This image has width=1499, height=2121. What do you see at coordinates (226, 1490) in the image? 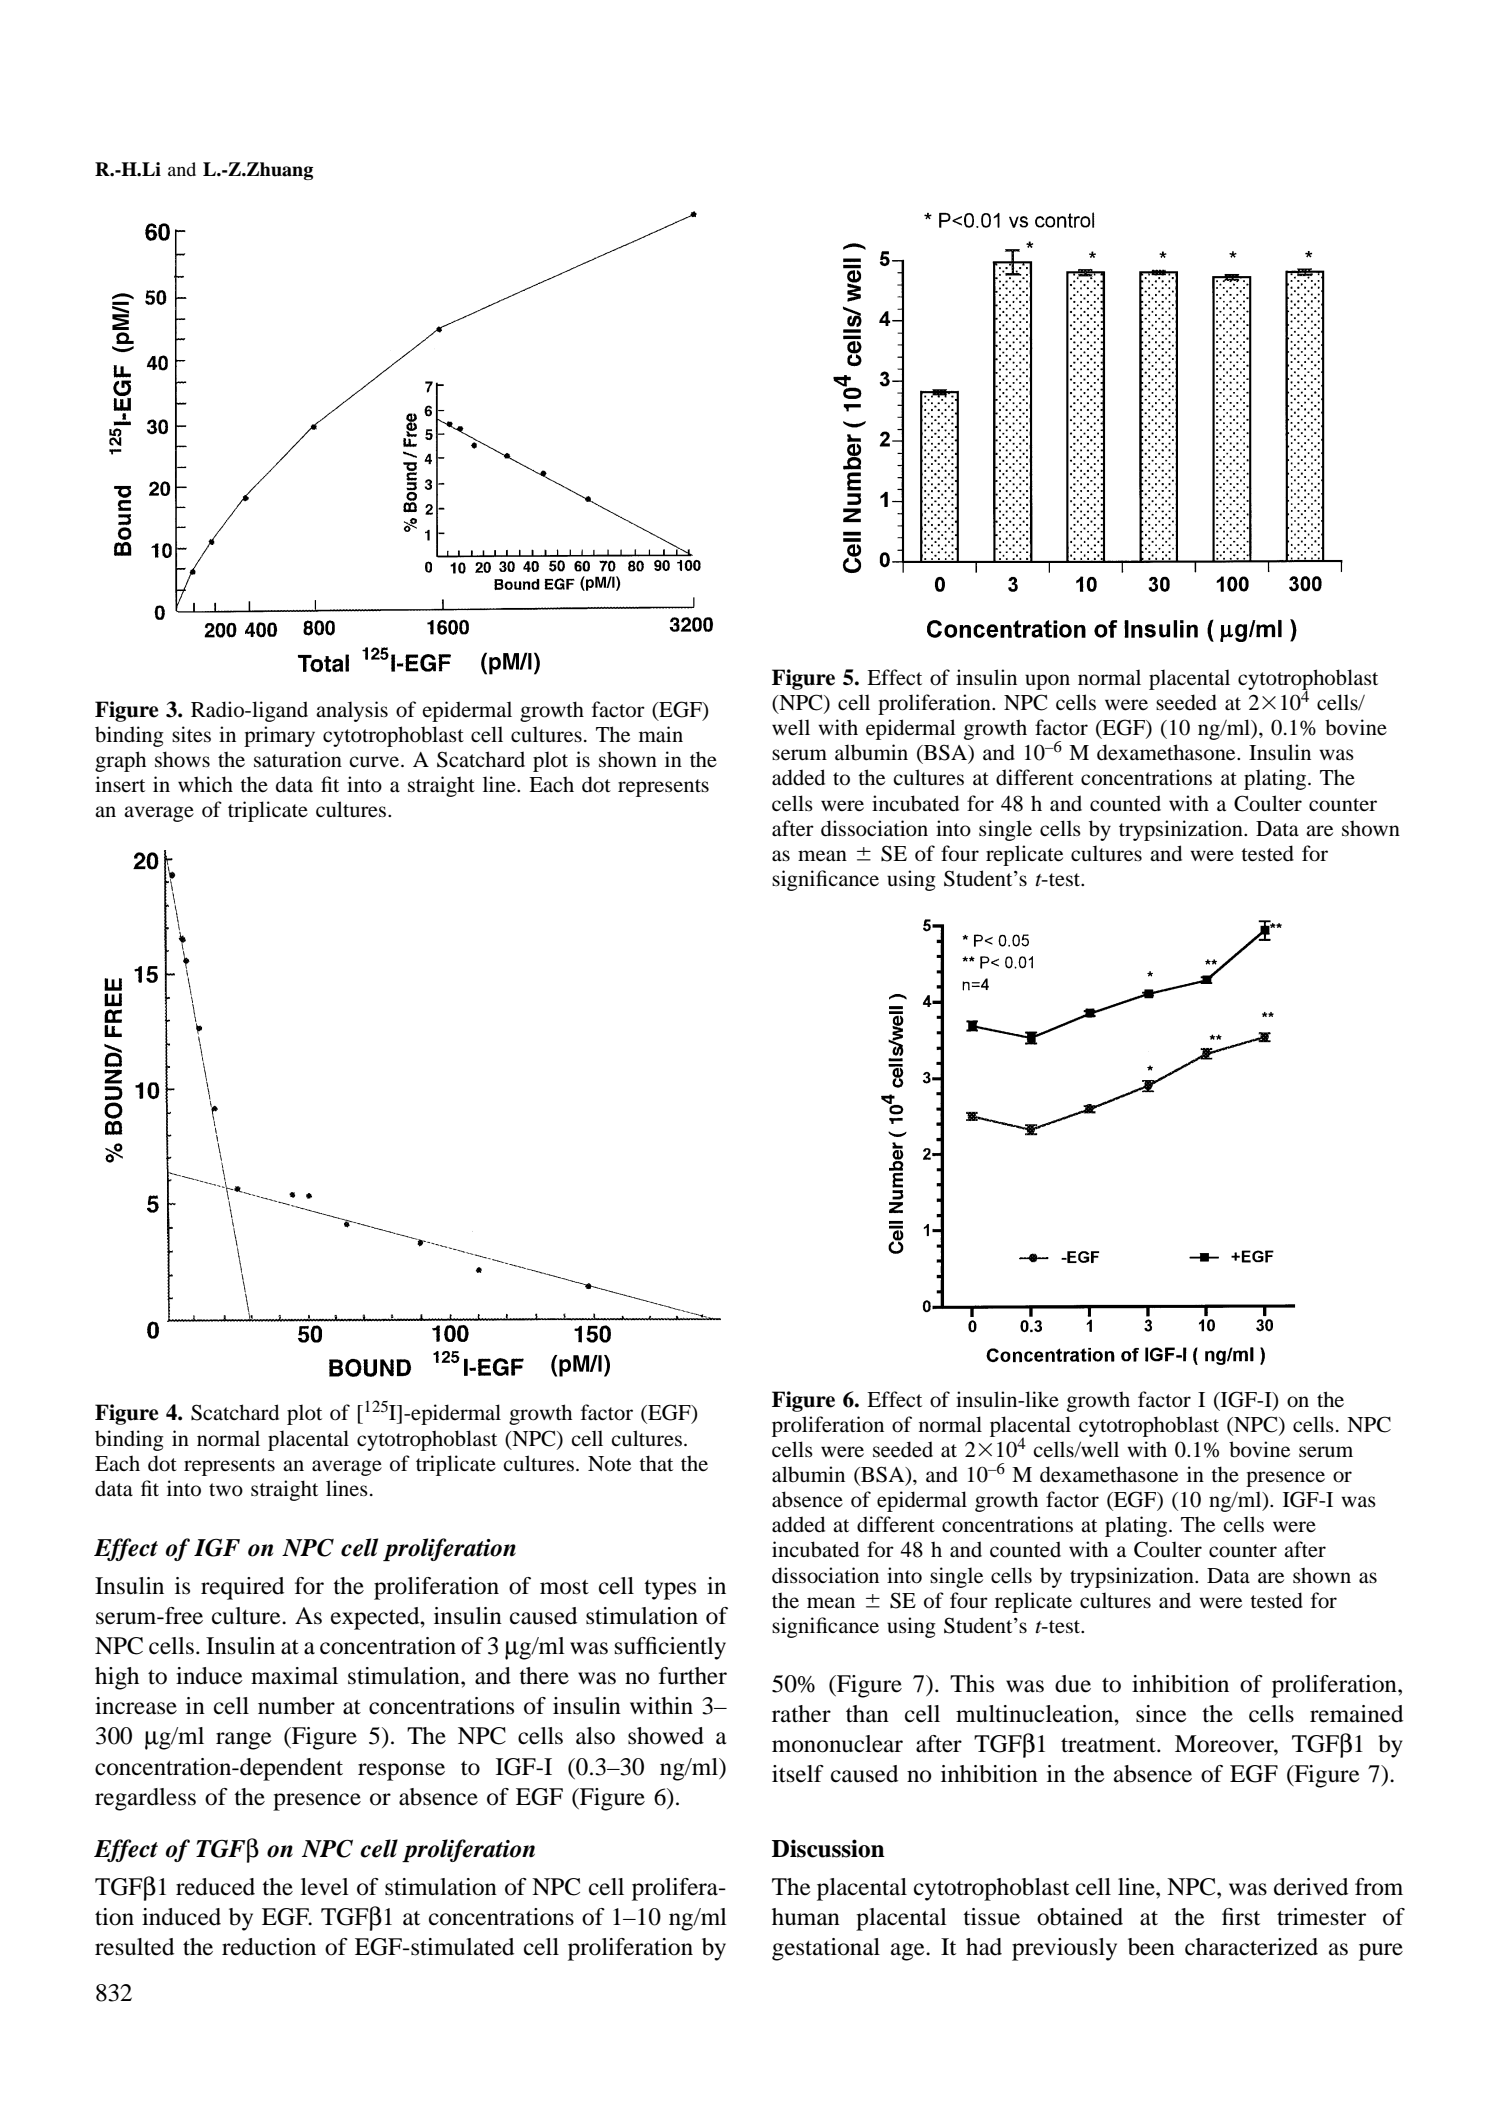
I see `two` at bounding box center [226, 1490].
